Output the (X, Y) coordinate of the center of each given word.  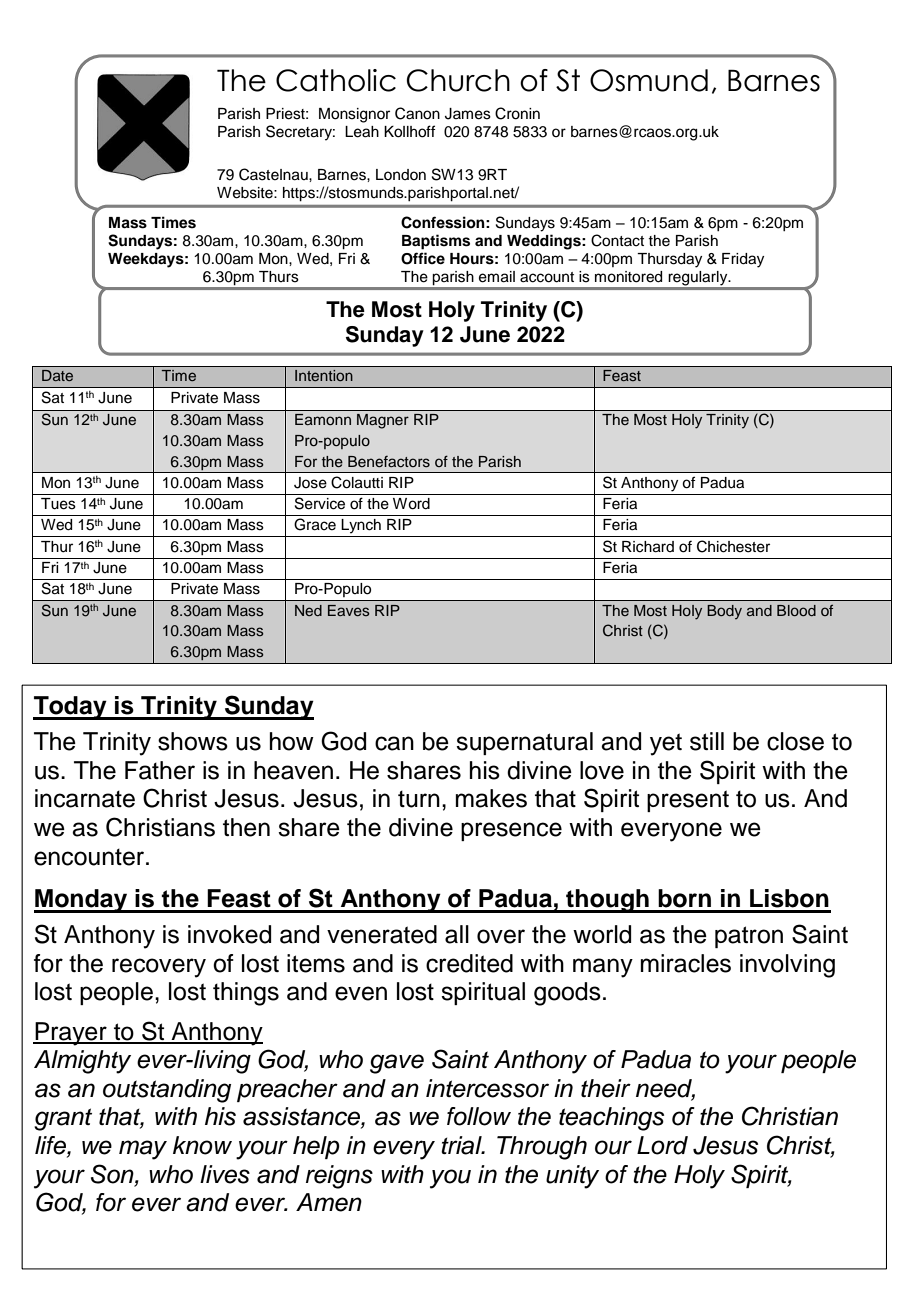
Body (724, 612)
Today (71, 708)
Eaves (349, 610)
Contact (617, 240)
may (143, 1150)
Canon (417, 113)
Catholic (336, 80)
